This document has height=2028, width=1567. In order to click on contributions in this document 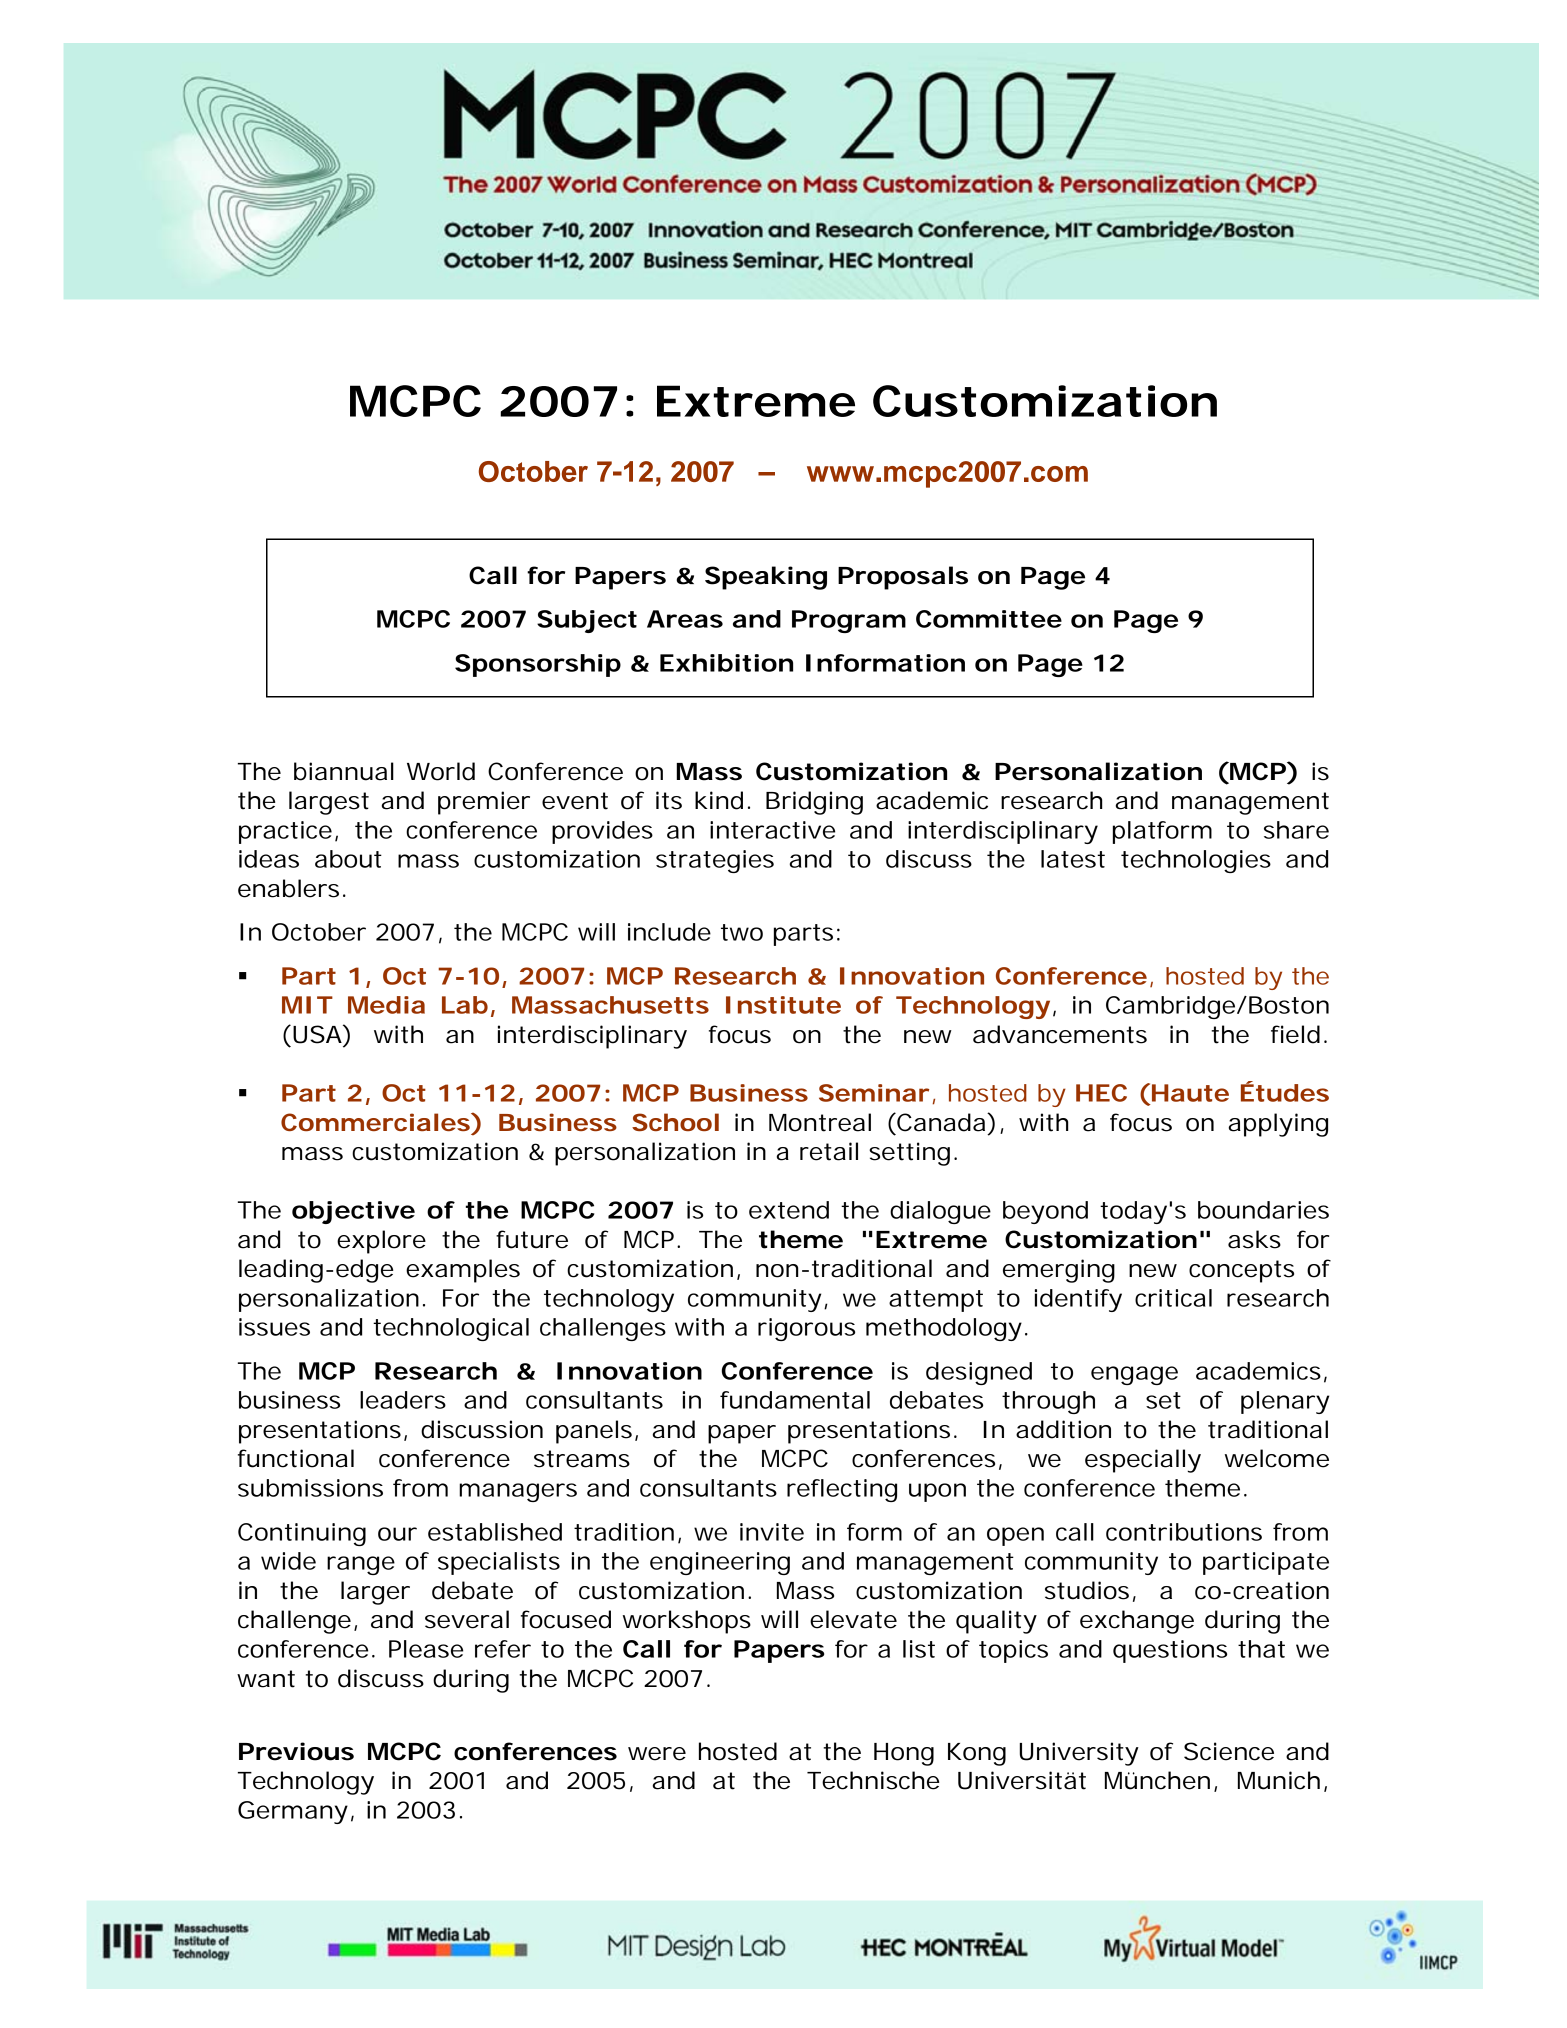, I will do `click(1184, 1532)`.
